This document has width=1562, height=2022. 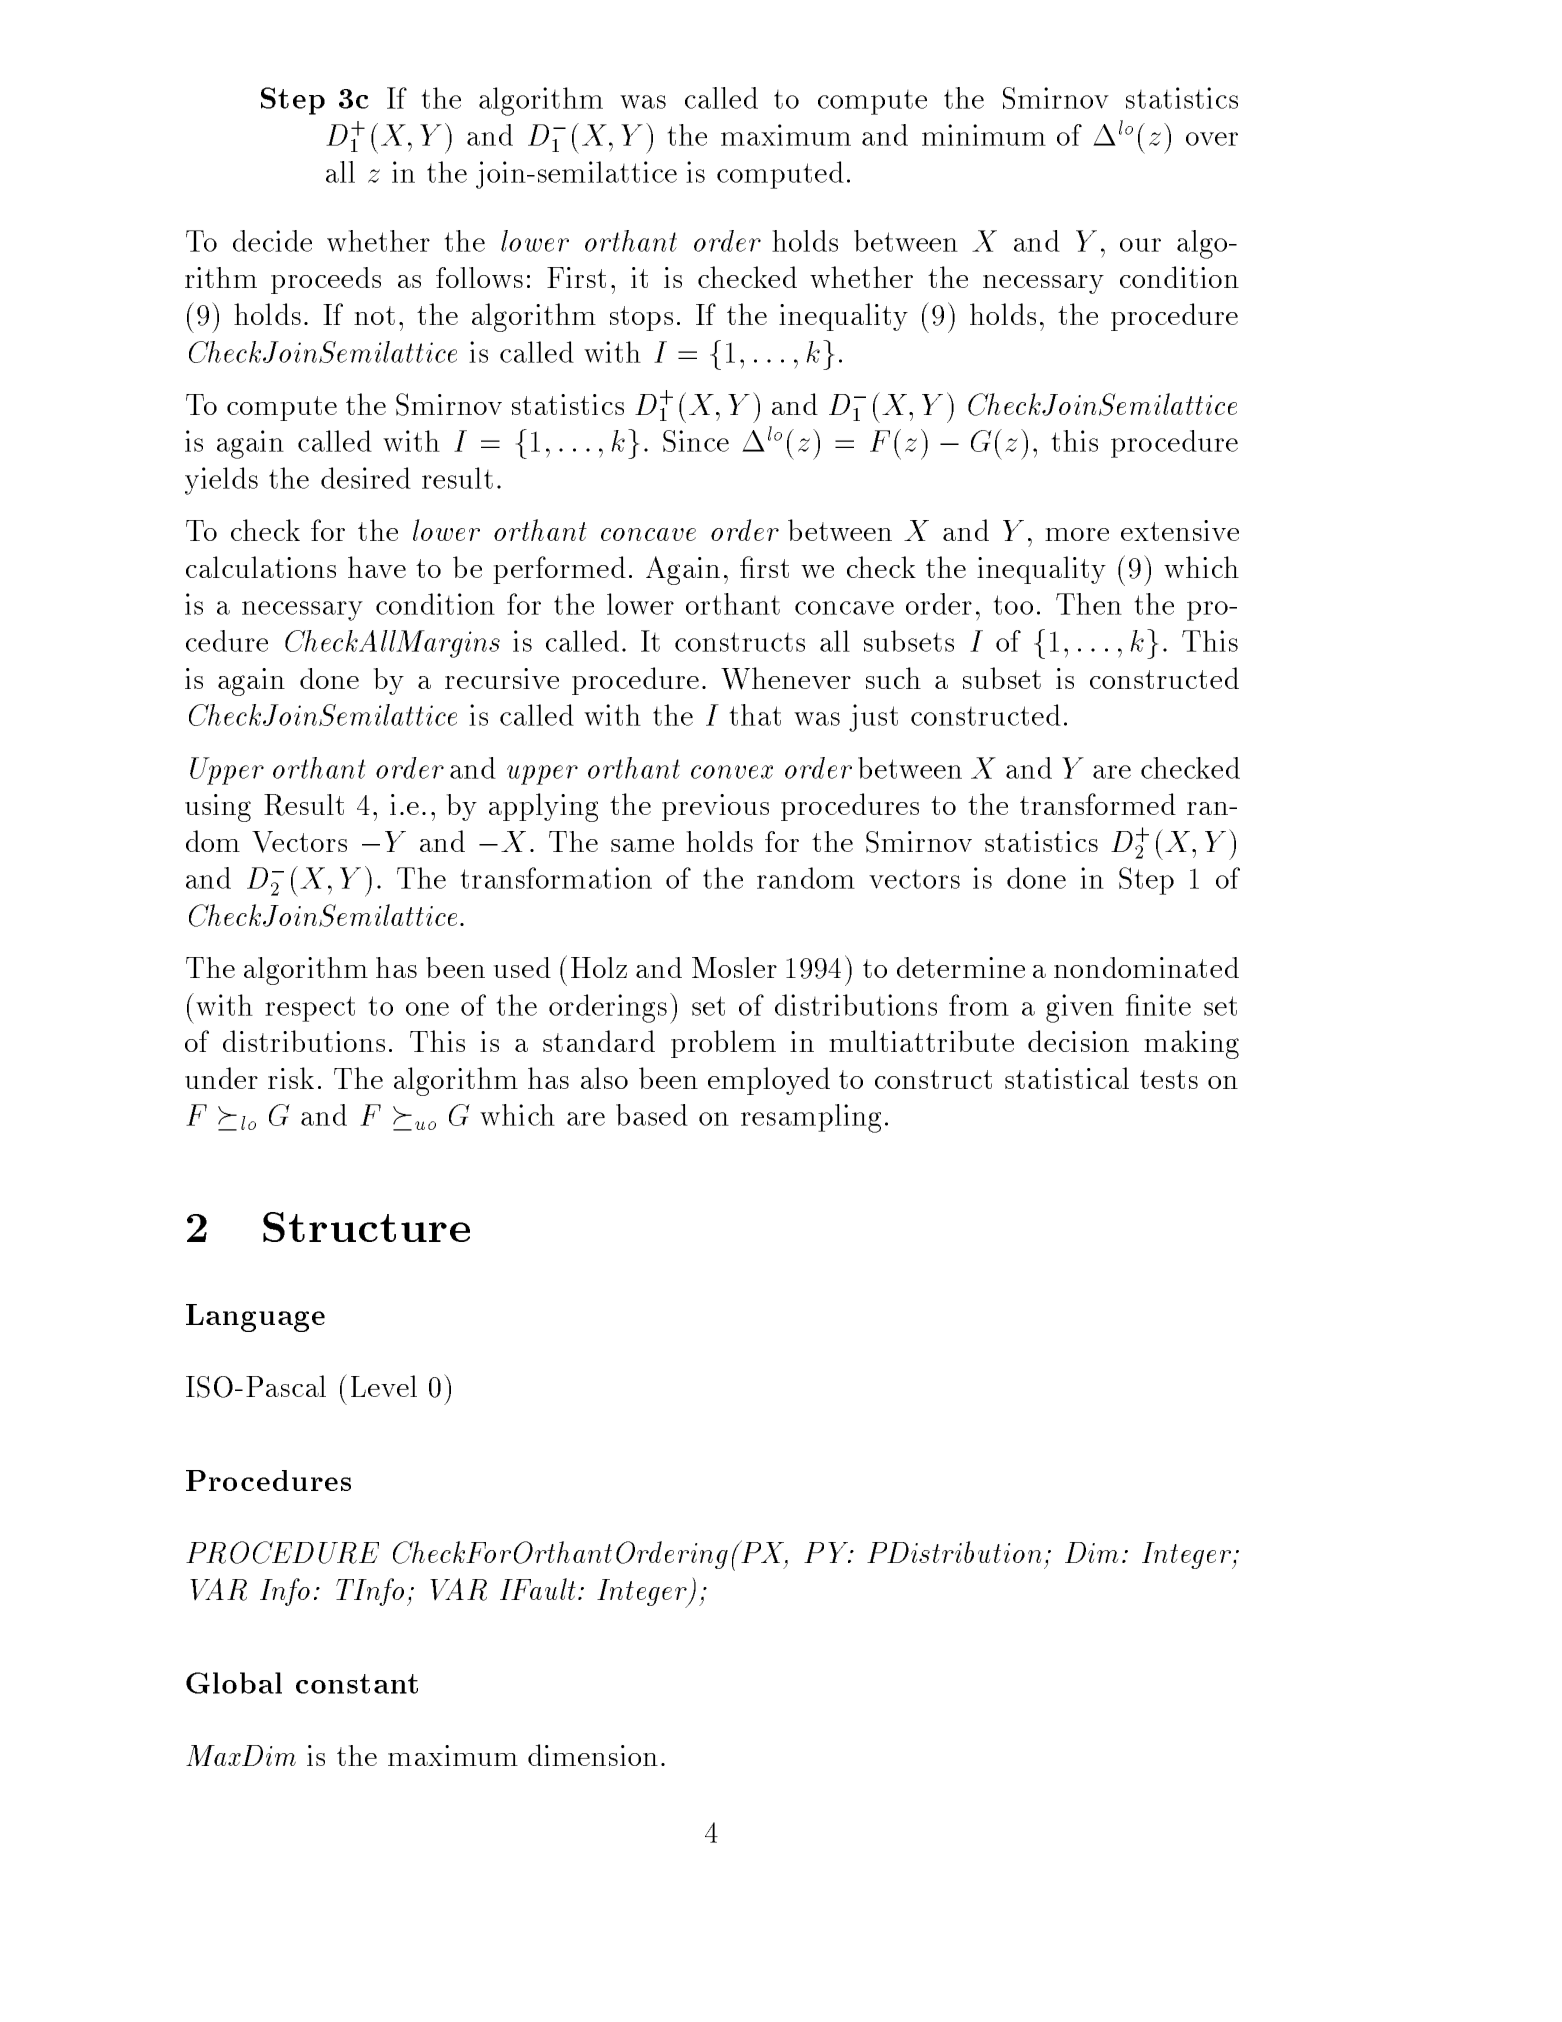 What do you see at coordinates (652, 1115) in the document?
I see `based` at bounding box center [652, 1115].
